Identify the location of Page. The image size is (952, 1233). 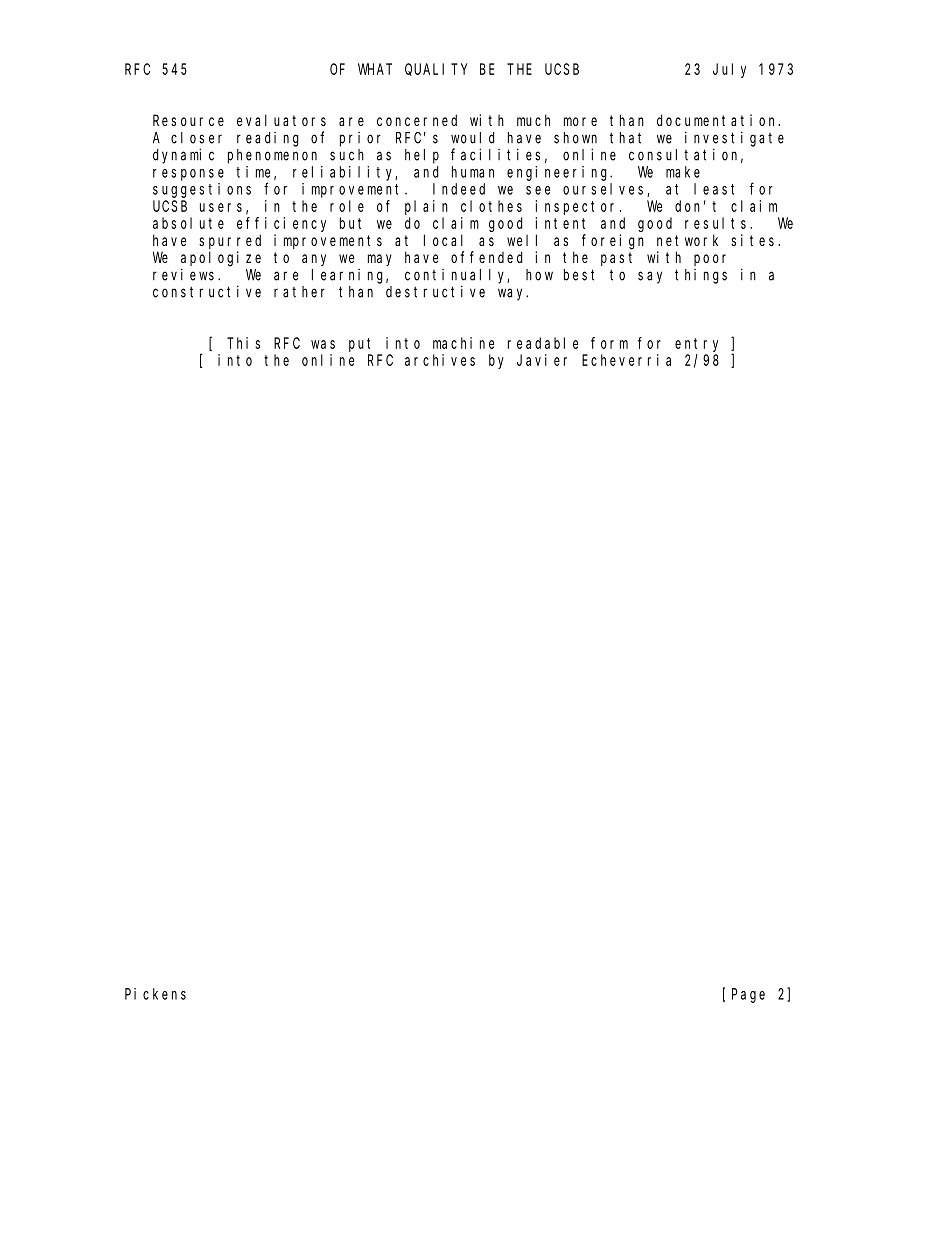
(748, 995).
